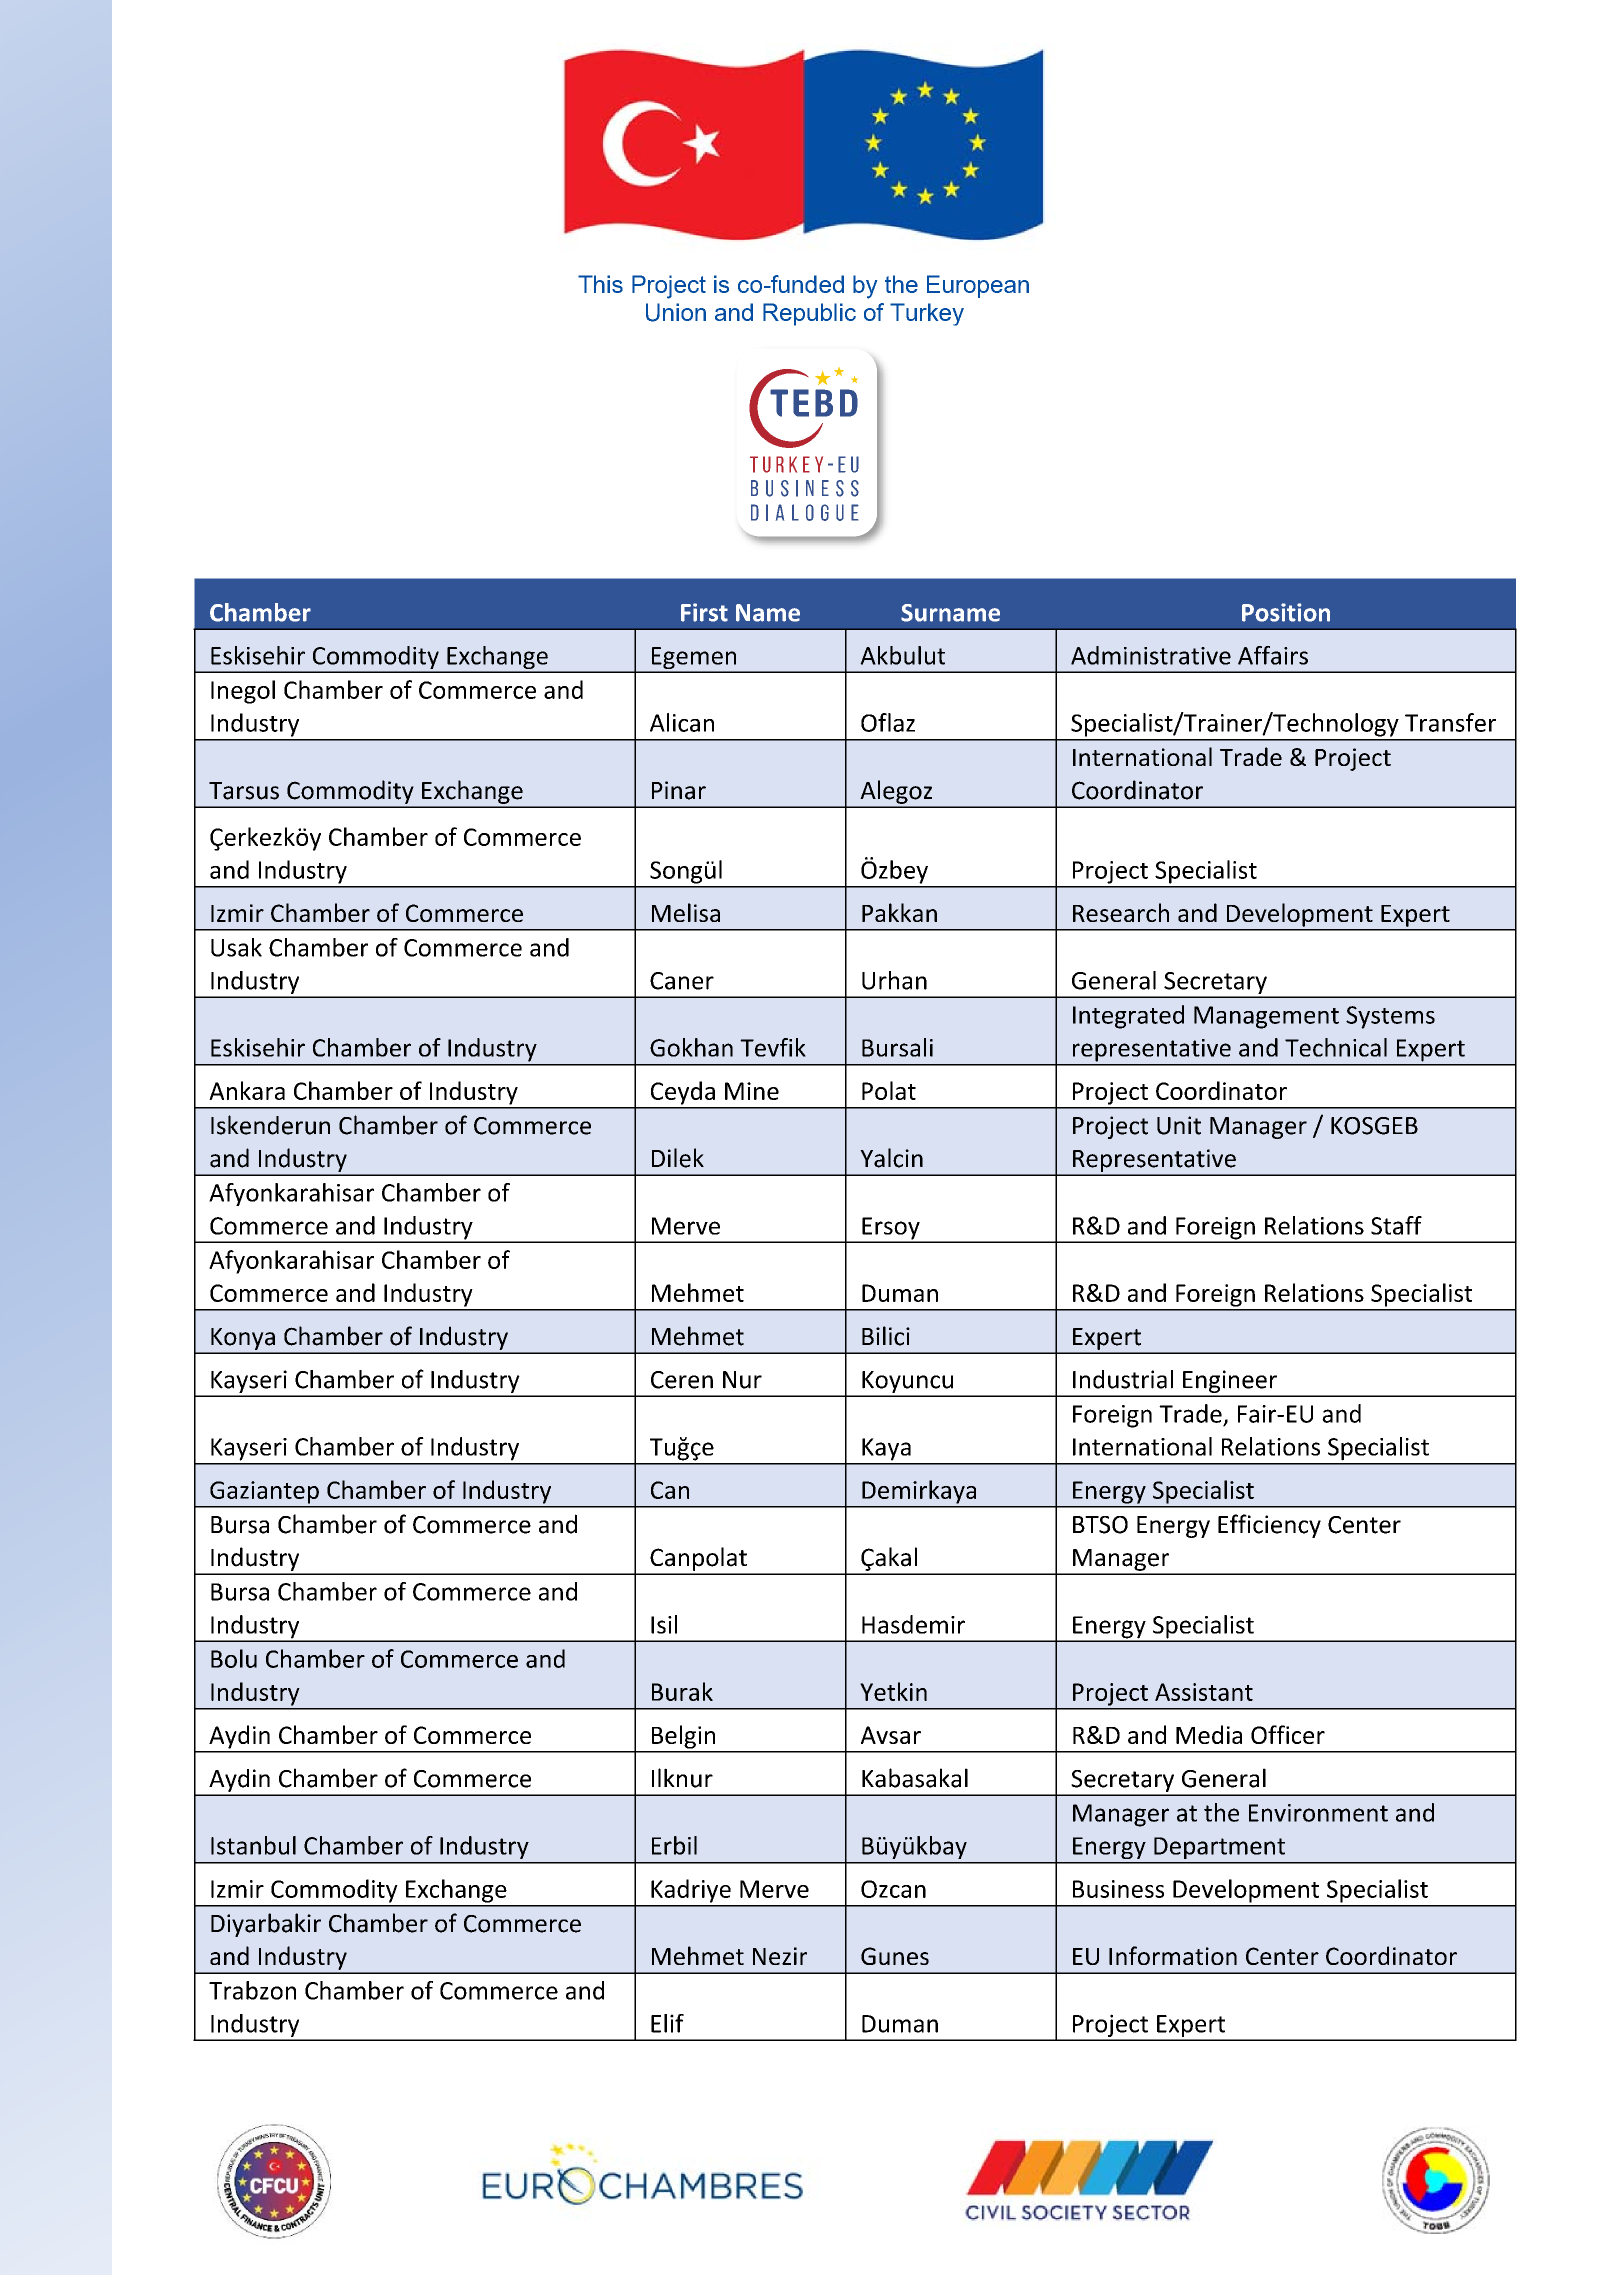  What do you see at coordinates (600, 284) in the screenshot?
I see `This` at bounding box center [600, 284].
